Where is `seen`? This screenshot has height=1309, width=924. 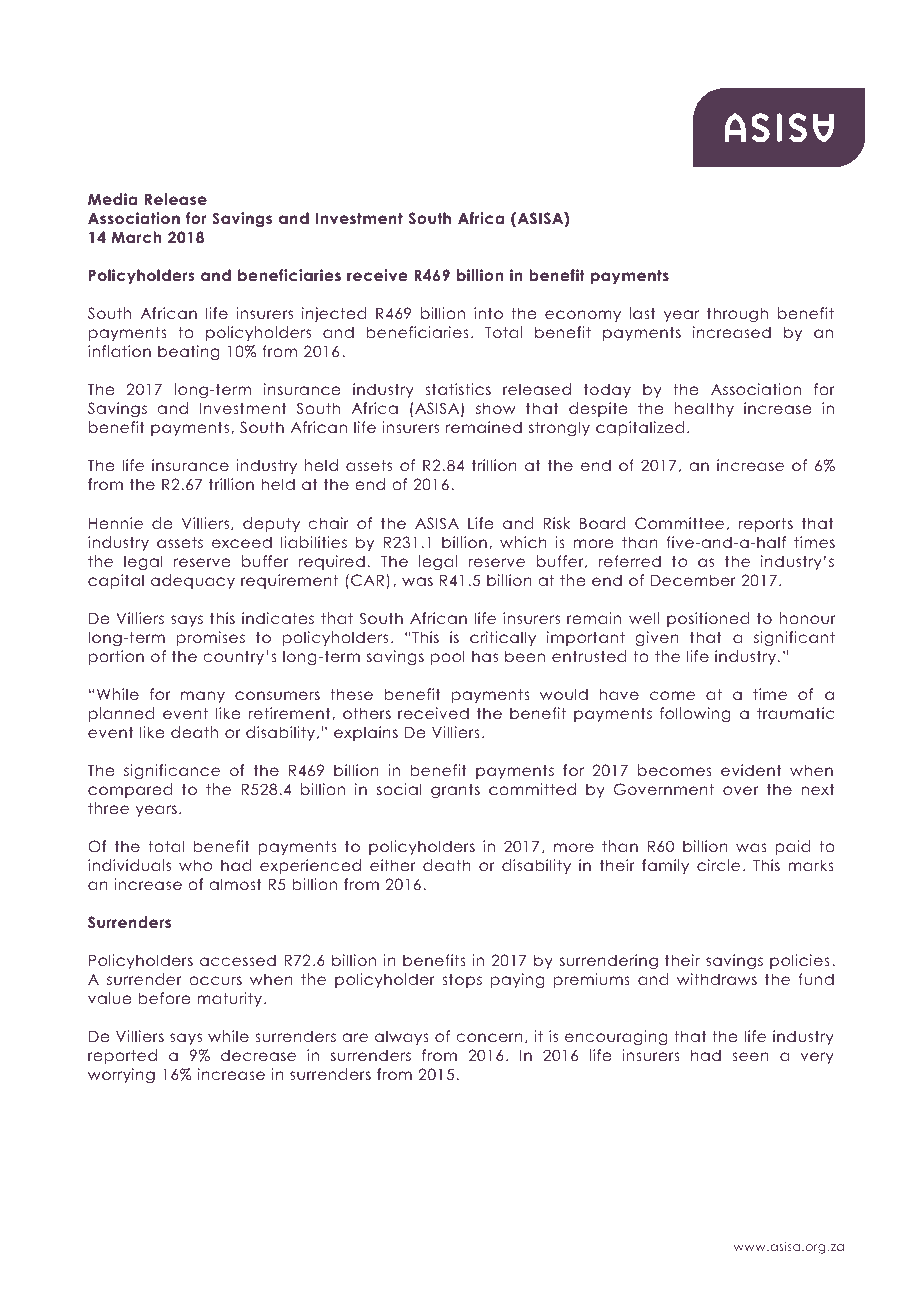
seen is located at coordinates (751, 1056).
